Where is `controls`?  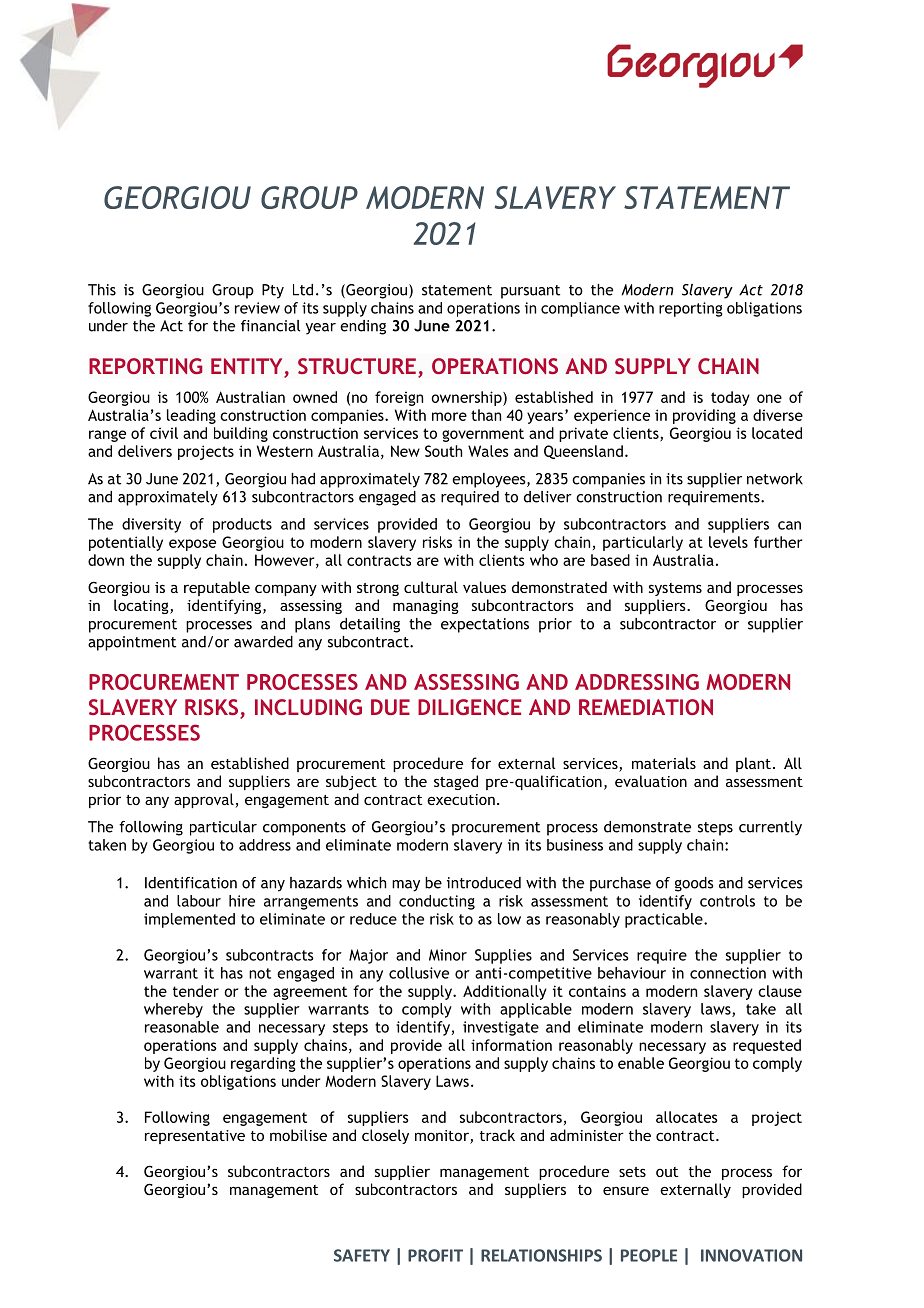 controls is located at coordinates (727, 901).
